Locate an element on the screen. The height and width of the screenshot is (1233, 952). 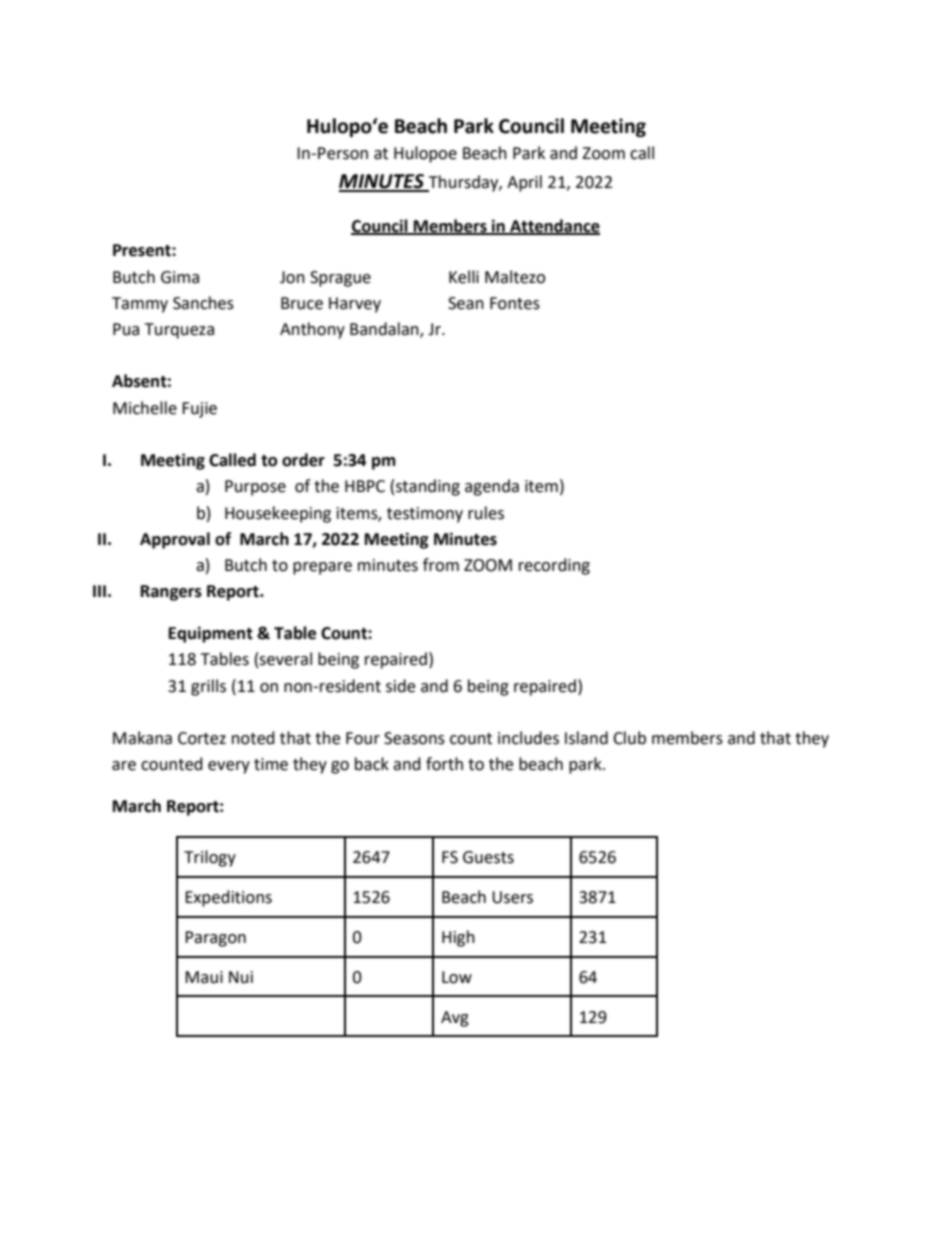
Maui is located at coordinates (204, 977).
